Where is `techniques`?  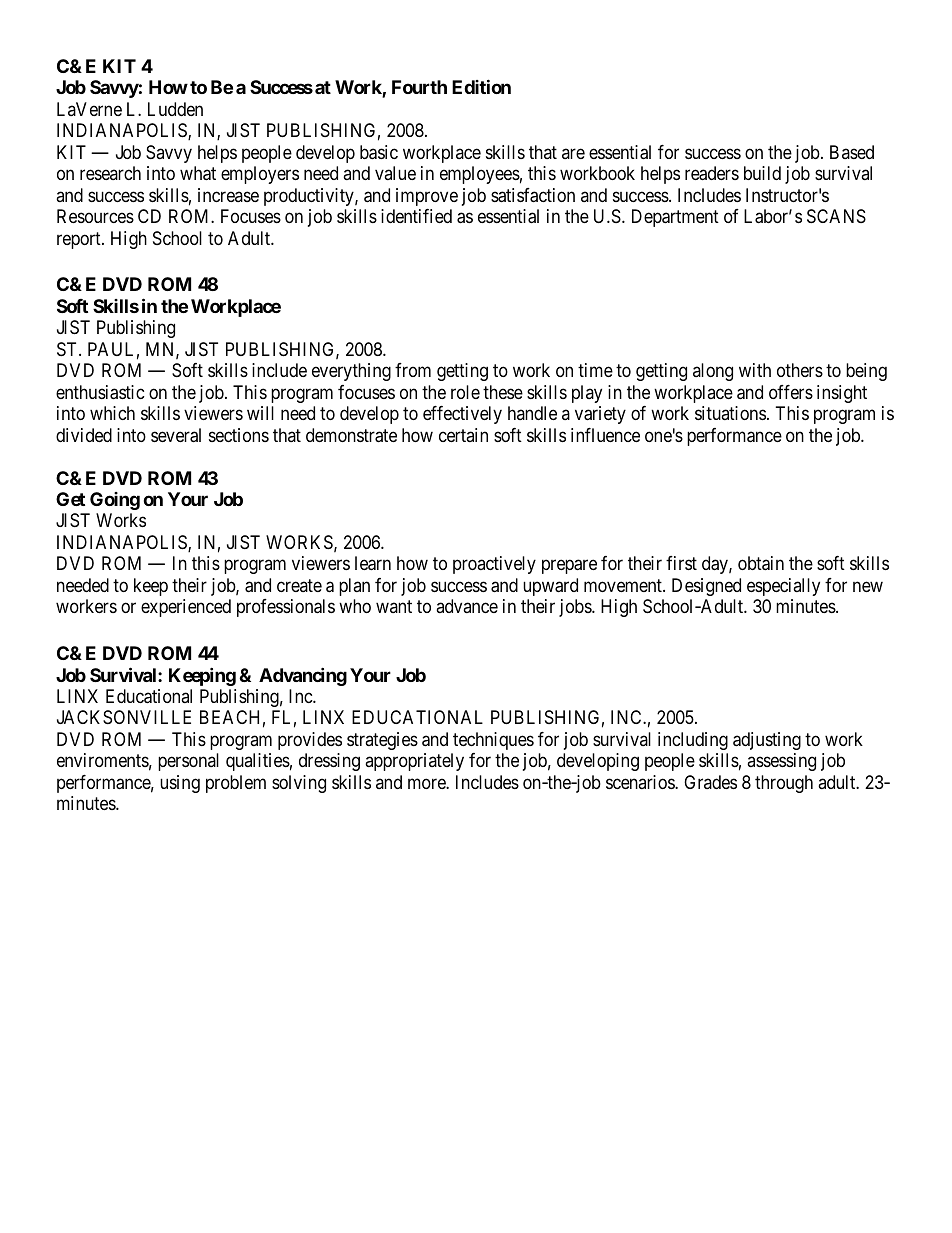
techniques is located at coordinates (493, 741).
